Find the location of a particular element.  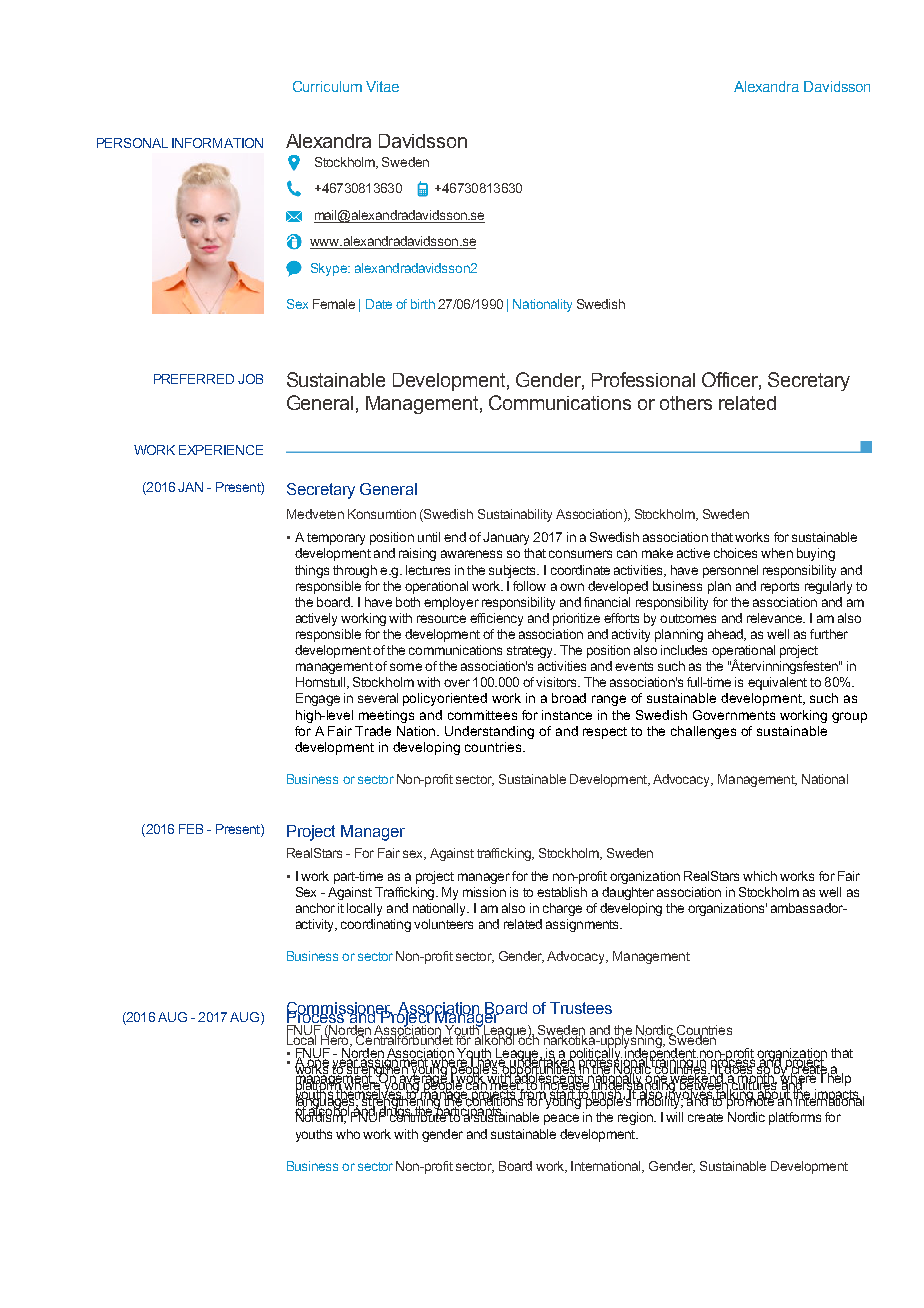

INFORMATION is located at coordinates (217, 143).
